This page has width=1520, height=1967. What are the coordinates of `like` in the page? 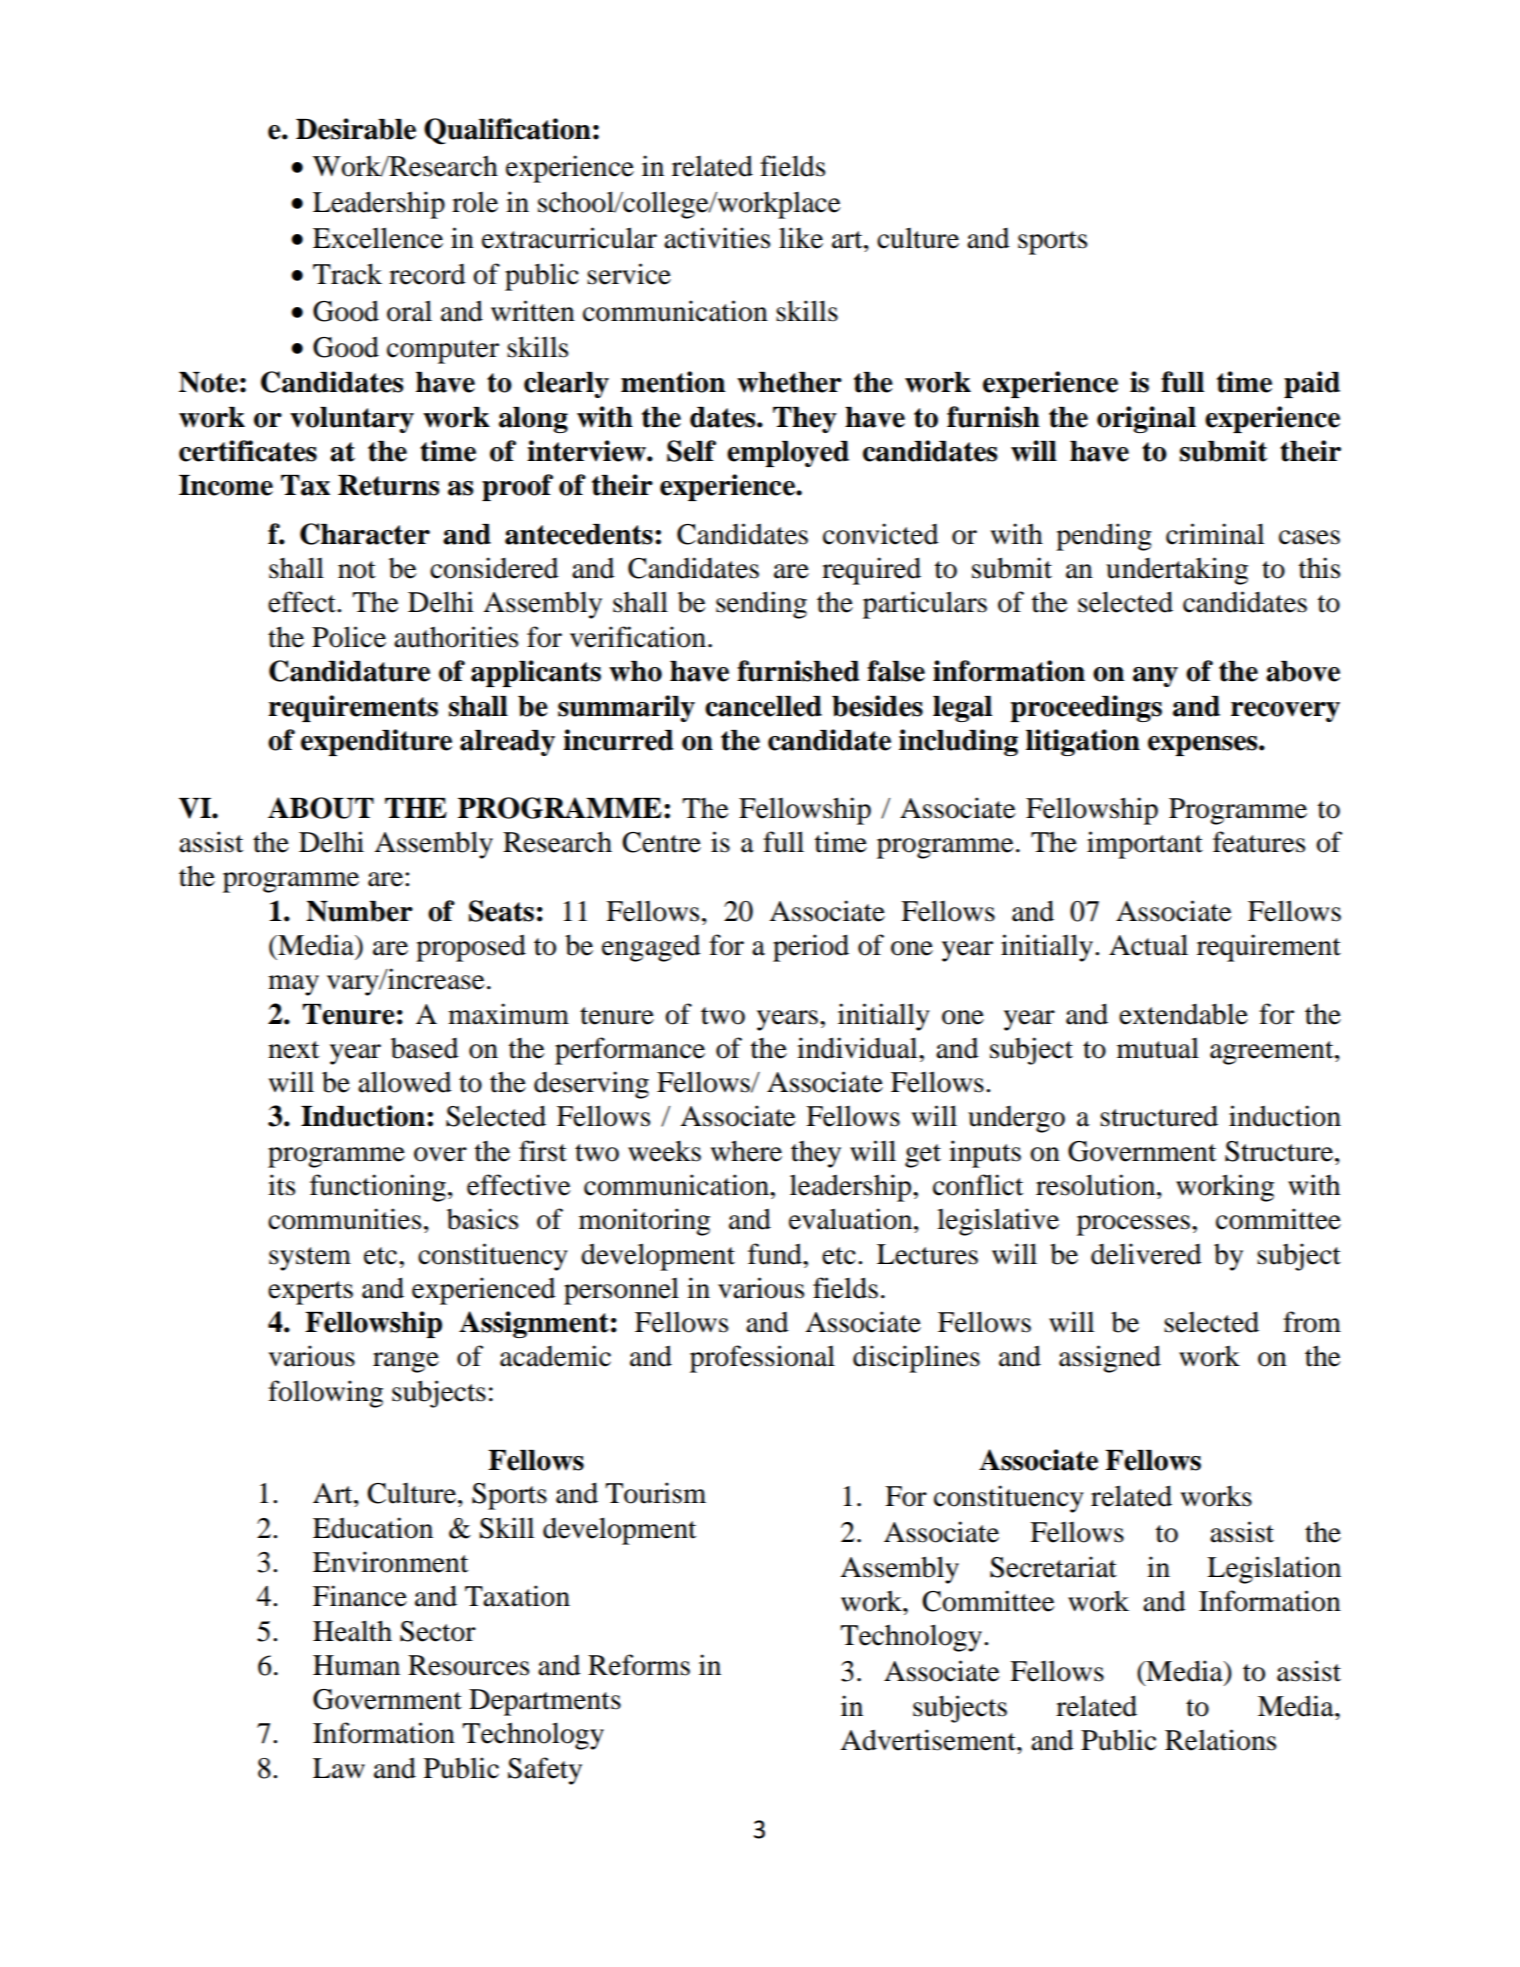 It's located at (801, 238).
